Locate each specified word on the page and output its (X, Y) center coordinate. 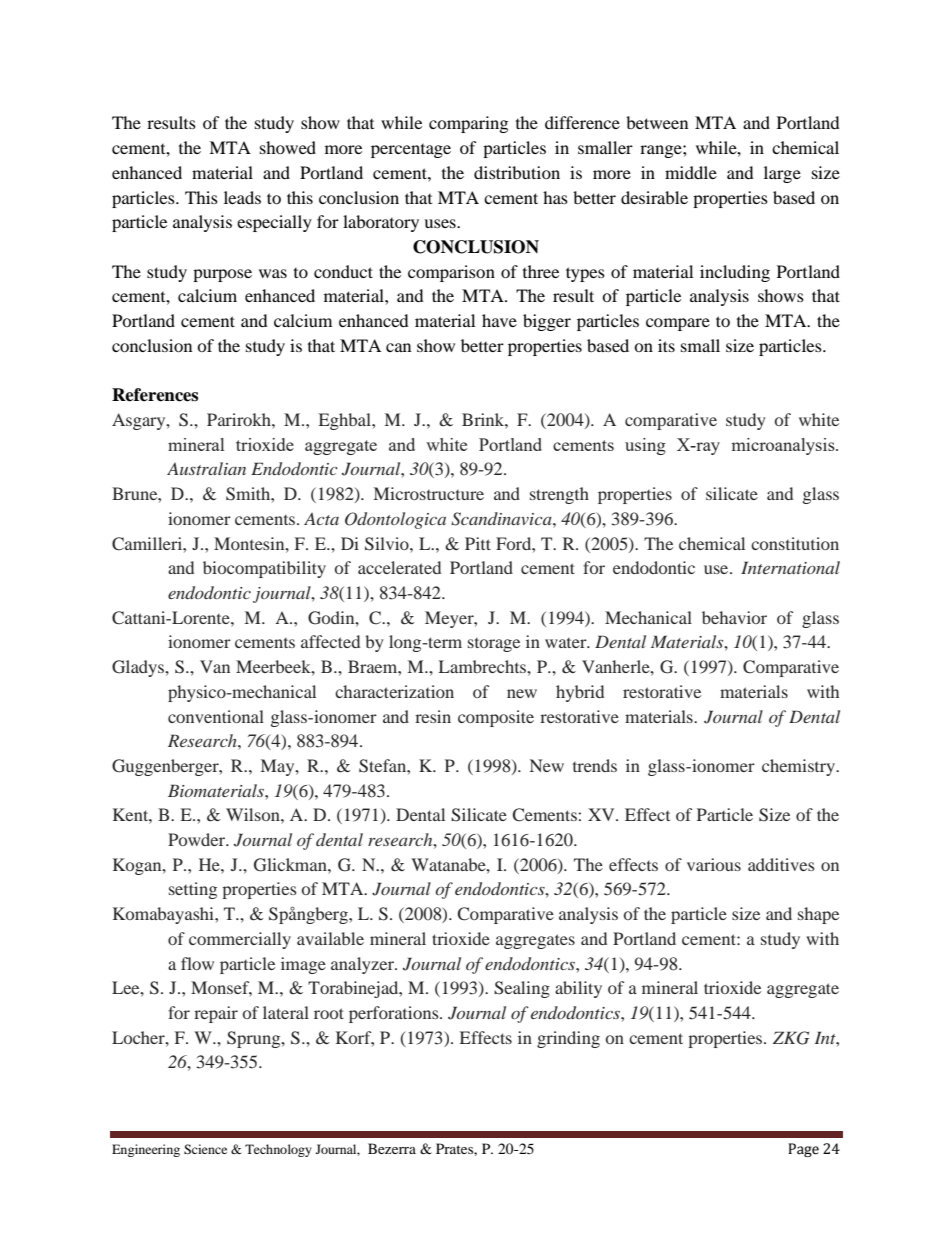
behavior (734, 617)
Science (205, 1149)
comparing (468, 124)
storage (494, 645)
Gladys (139, 668)
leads (242, 197)
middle (691, 172)
